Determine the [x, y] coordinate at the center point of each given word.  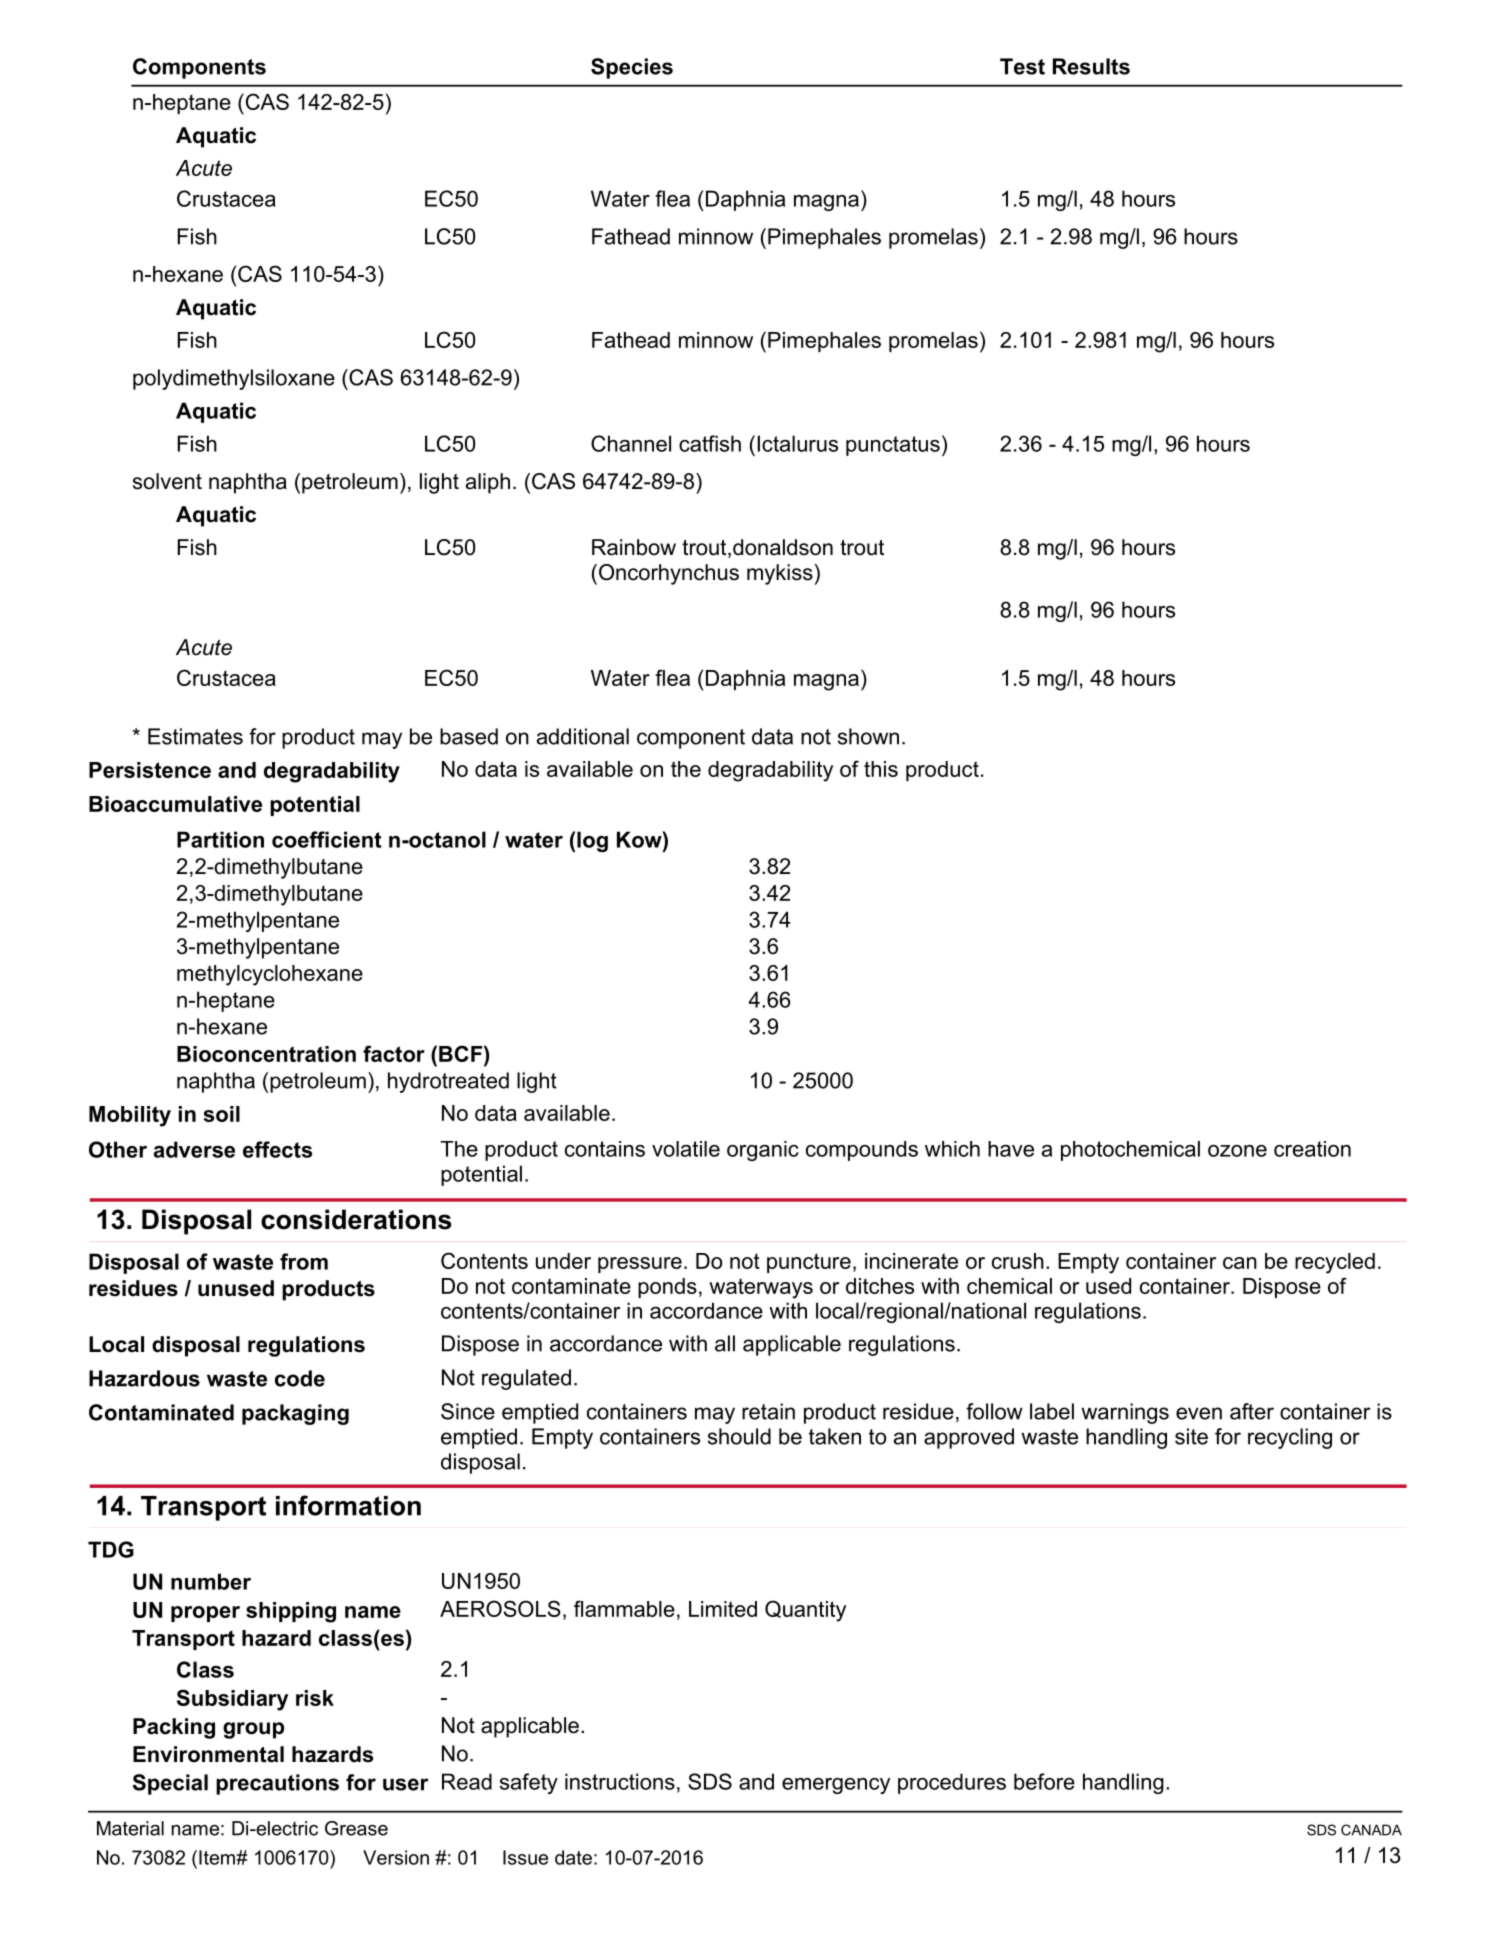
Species [632, 68]
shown [868, 736]
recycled [1335, 1263]
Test [1022, 66]
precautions [277, 1784]
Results [1091, 66]
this [881, 769]
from [304, 1261]
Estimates [195, 736]
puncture [809, 1263]
